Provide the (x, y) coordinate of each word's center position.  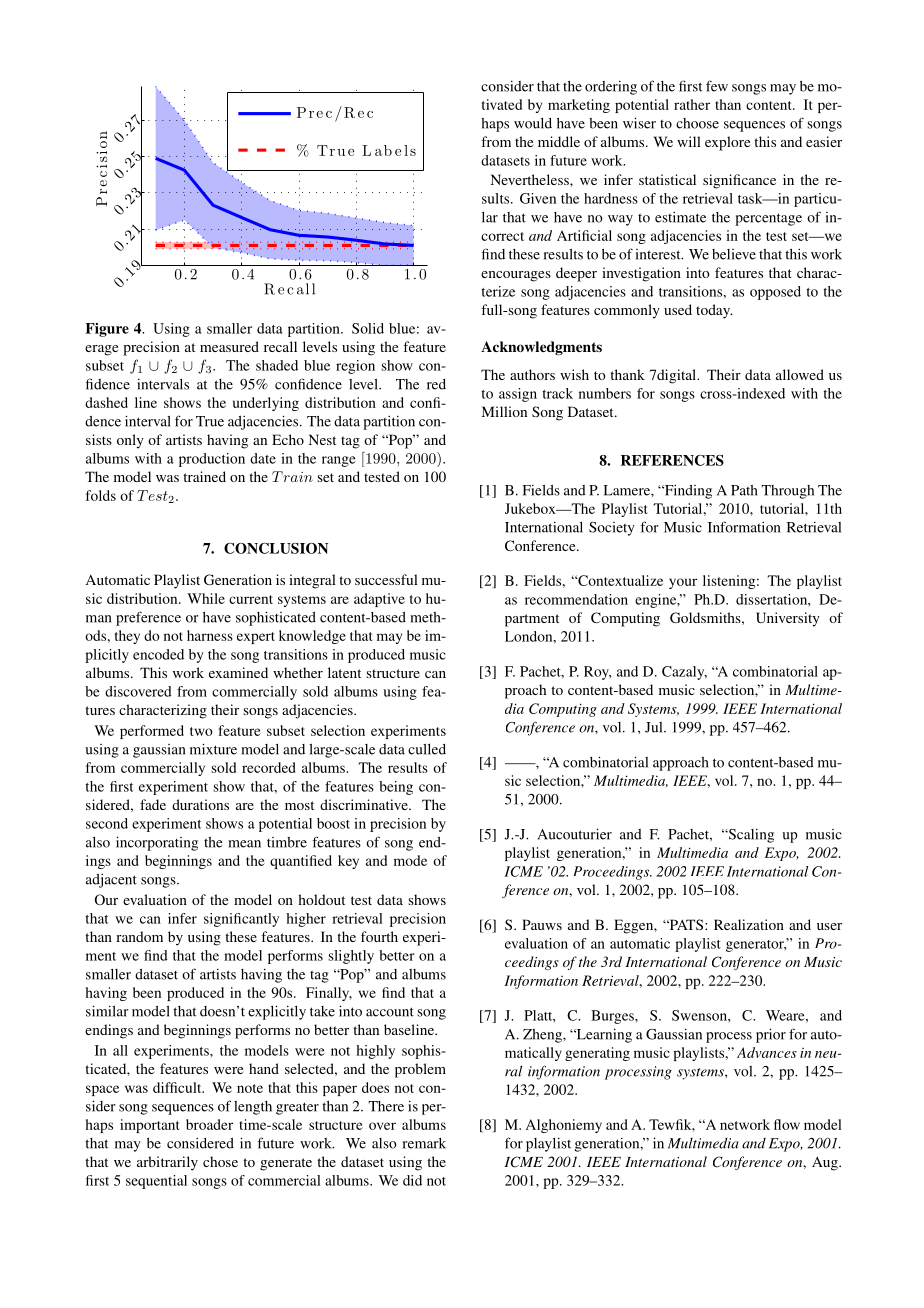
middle (559, 141)
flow (787, 1124)
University (788, 619)
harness (210, 635)
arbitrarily (167, 1163)
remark (424, 1143)
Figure (107, 330)
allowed (800, 374)
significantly (241, 920)
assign (518, 395)
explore (727, 143)
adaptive (379, 600)
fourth (379, 936)
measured (229, 346)
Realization (749, 924)
